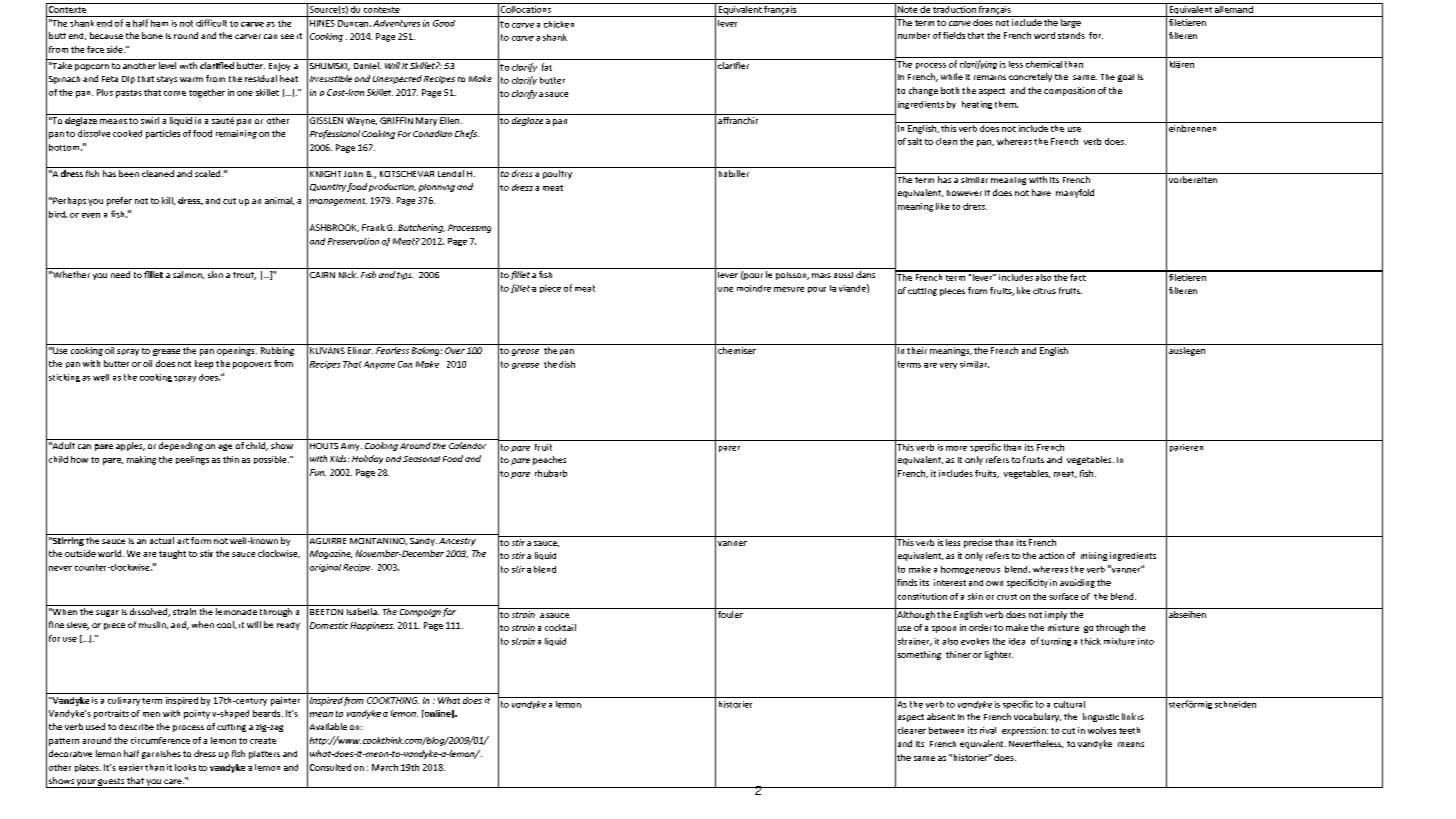 This page has width=1456, height=819. What do you see at coordinates (185, 767) in the page?
I see `looks` at bounding box center [185, 767].
